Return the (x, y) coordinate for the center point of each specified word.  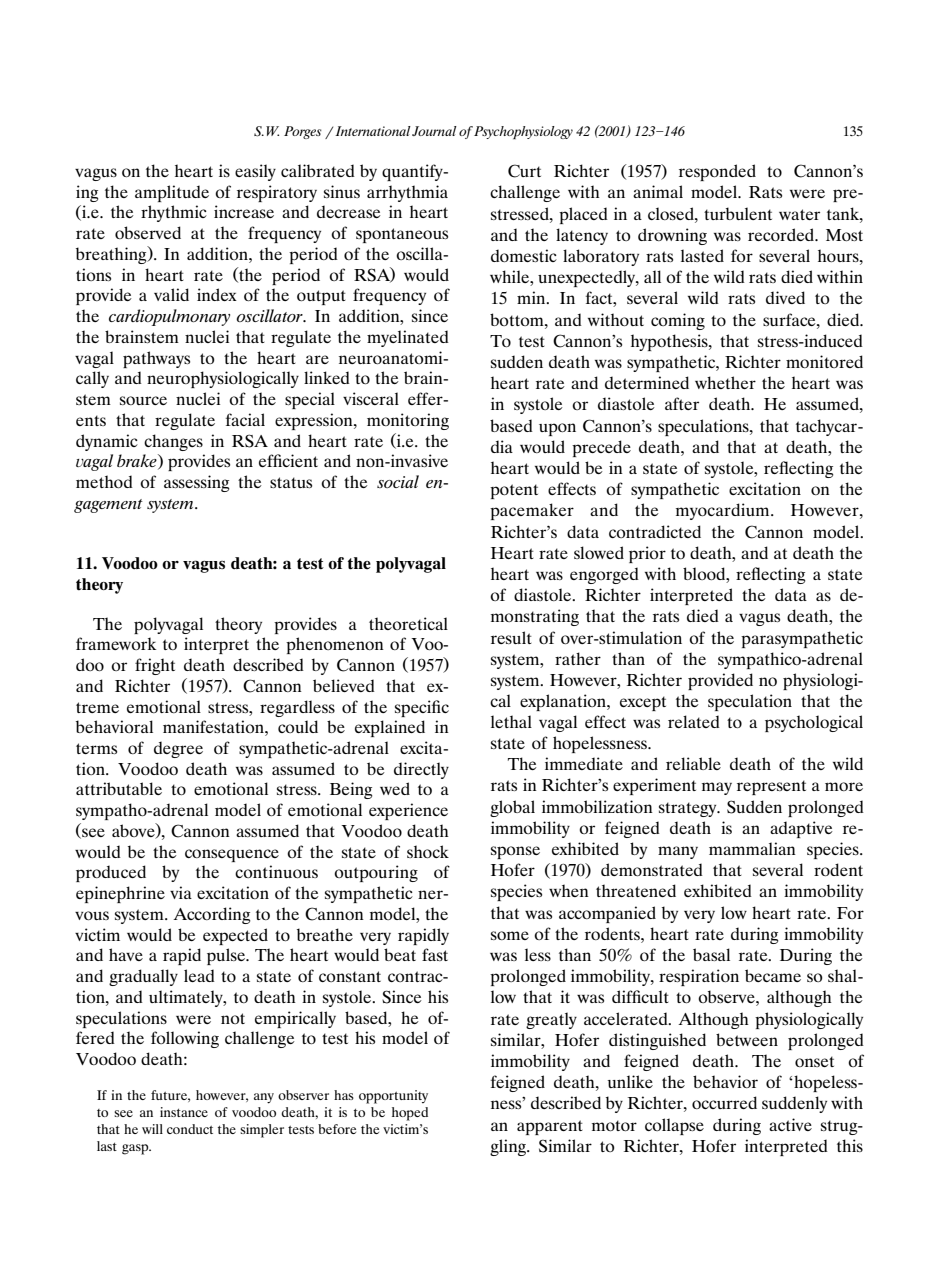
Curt (524, 171)
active (790, 1124)
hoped (410, 1114)
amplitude (172, 193)
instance (184, 1112)
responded (717, 172)
